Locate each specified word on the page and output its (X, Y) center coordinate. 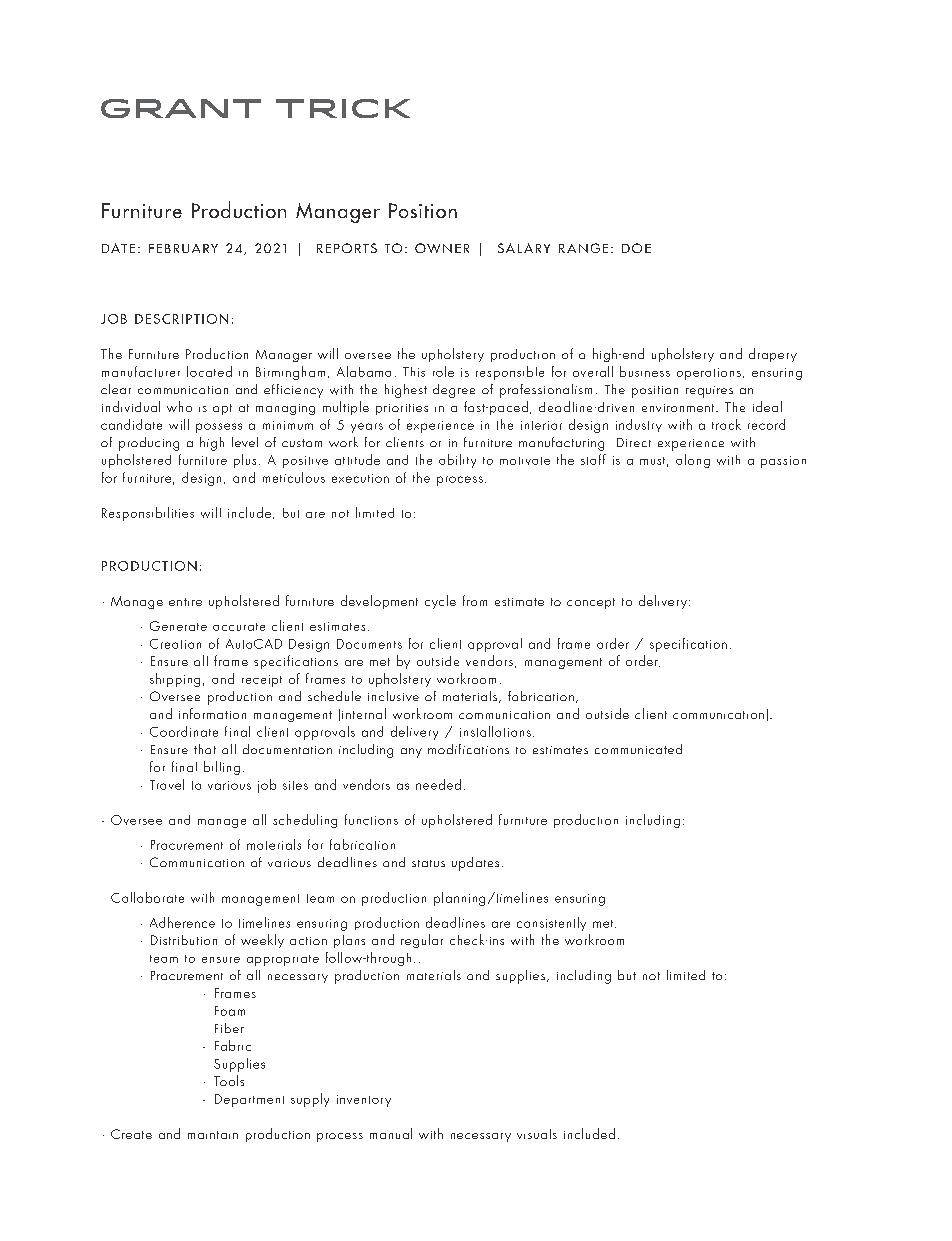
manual (391, 1133)
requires (709, 392)
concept (591, 603)
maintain (213, 1135)
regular (422, 941)
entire (185, 602)
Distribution (184, 940)
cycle (440, 602)
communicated (638, 749)
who (179, 406)
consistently (551, 924)
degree (454, 391)
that (205, 749)
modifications (468, 749)
